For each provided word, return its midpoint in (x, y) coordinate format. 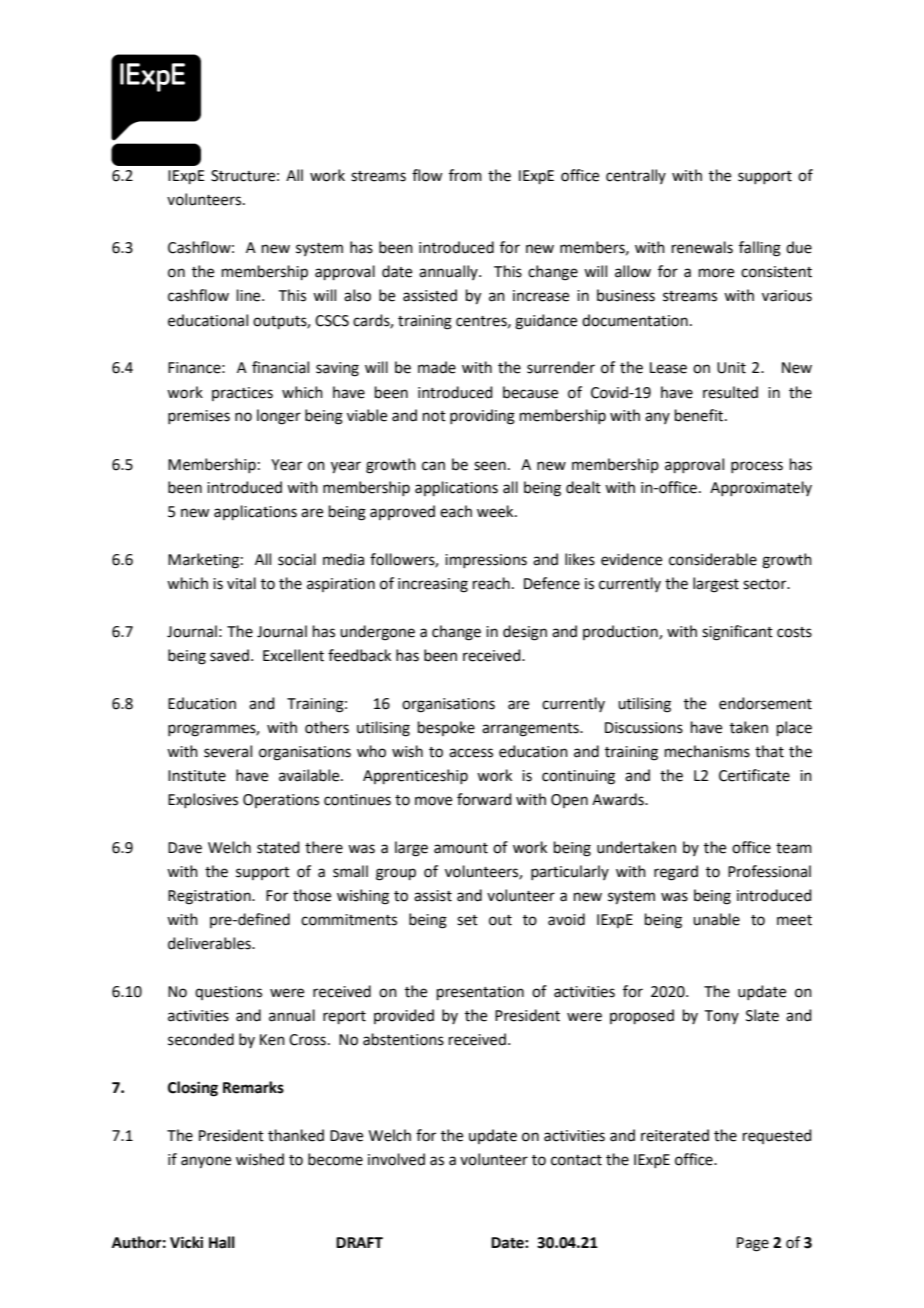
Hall (222, 1242)
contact (576, 1160)
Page (753, 1244)
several (228, 751)
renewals (702, 247)
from (465, 175)
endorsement (765, 703)
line (250, 295)
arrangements (531, 730)
